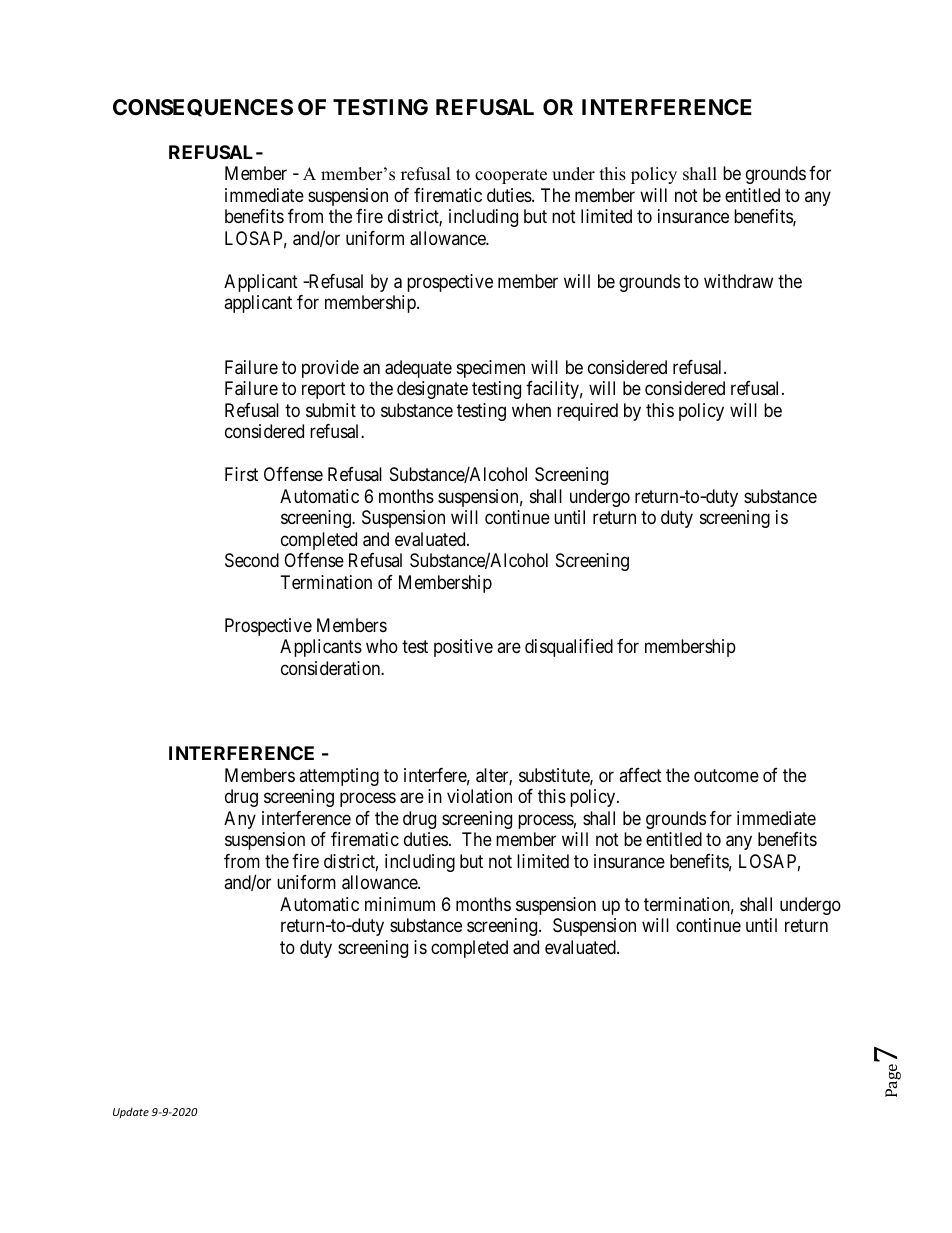  What do you see at coordinates (339, 777) in the screenshot?
I see `attempting` at bounding box center [339, 777].
